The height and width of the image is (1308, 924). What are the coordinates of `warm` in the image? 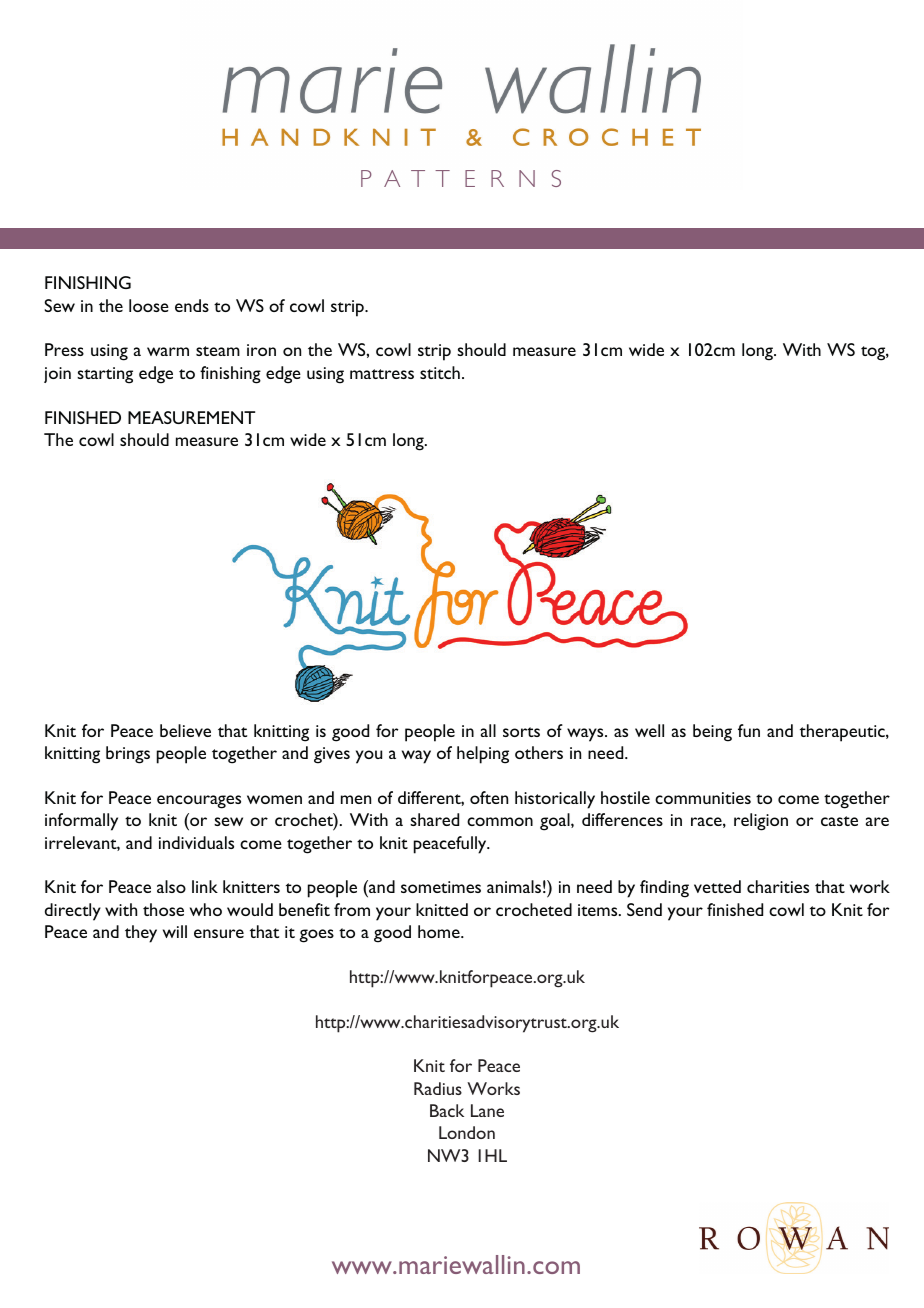 It's located at (168, 351).
